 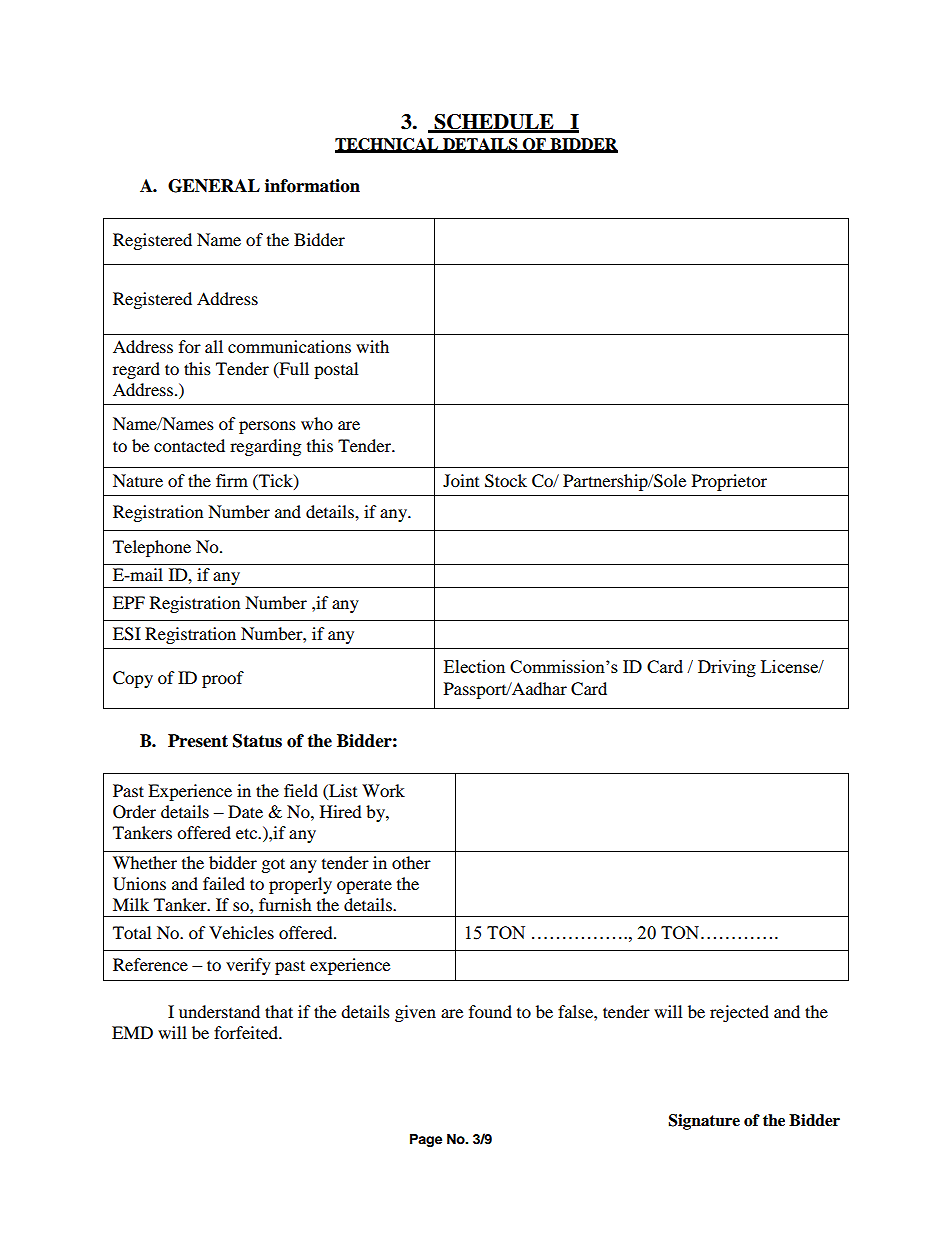 I want to click on TECHNICAL, so click(x=388, y=145).
